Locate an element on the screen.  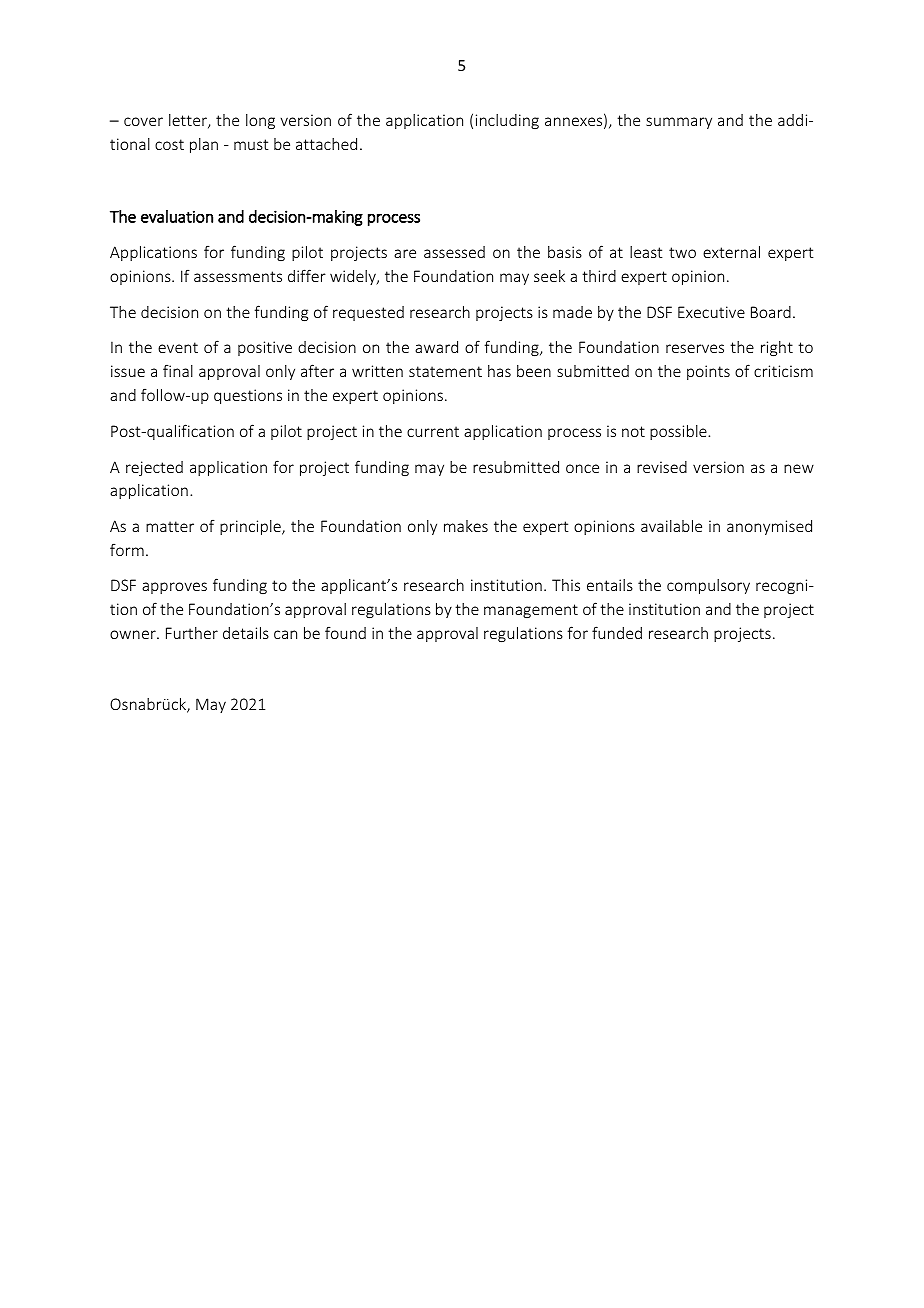
final is located at coordinates (178, 371).
